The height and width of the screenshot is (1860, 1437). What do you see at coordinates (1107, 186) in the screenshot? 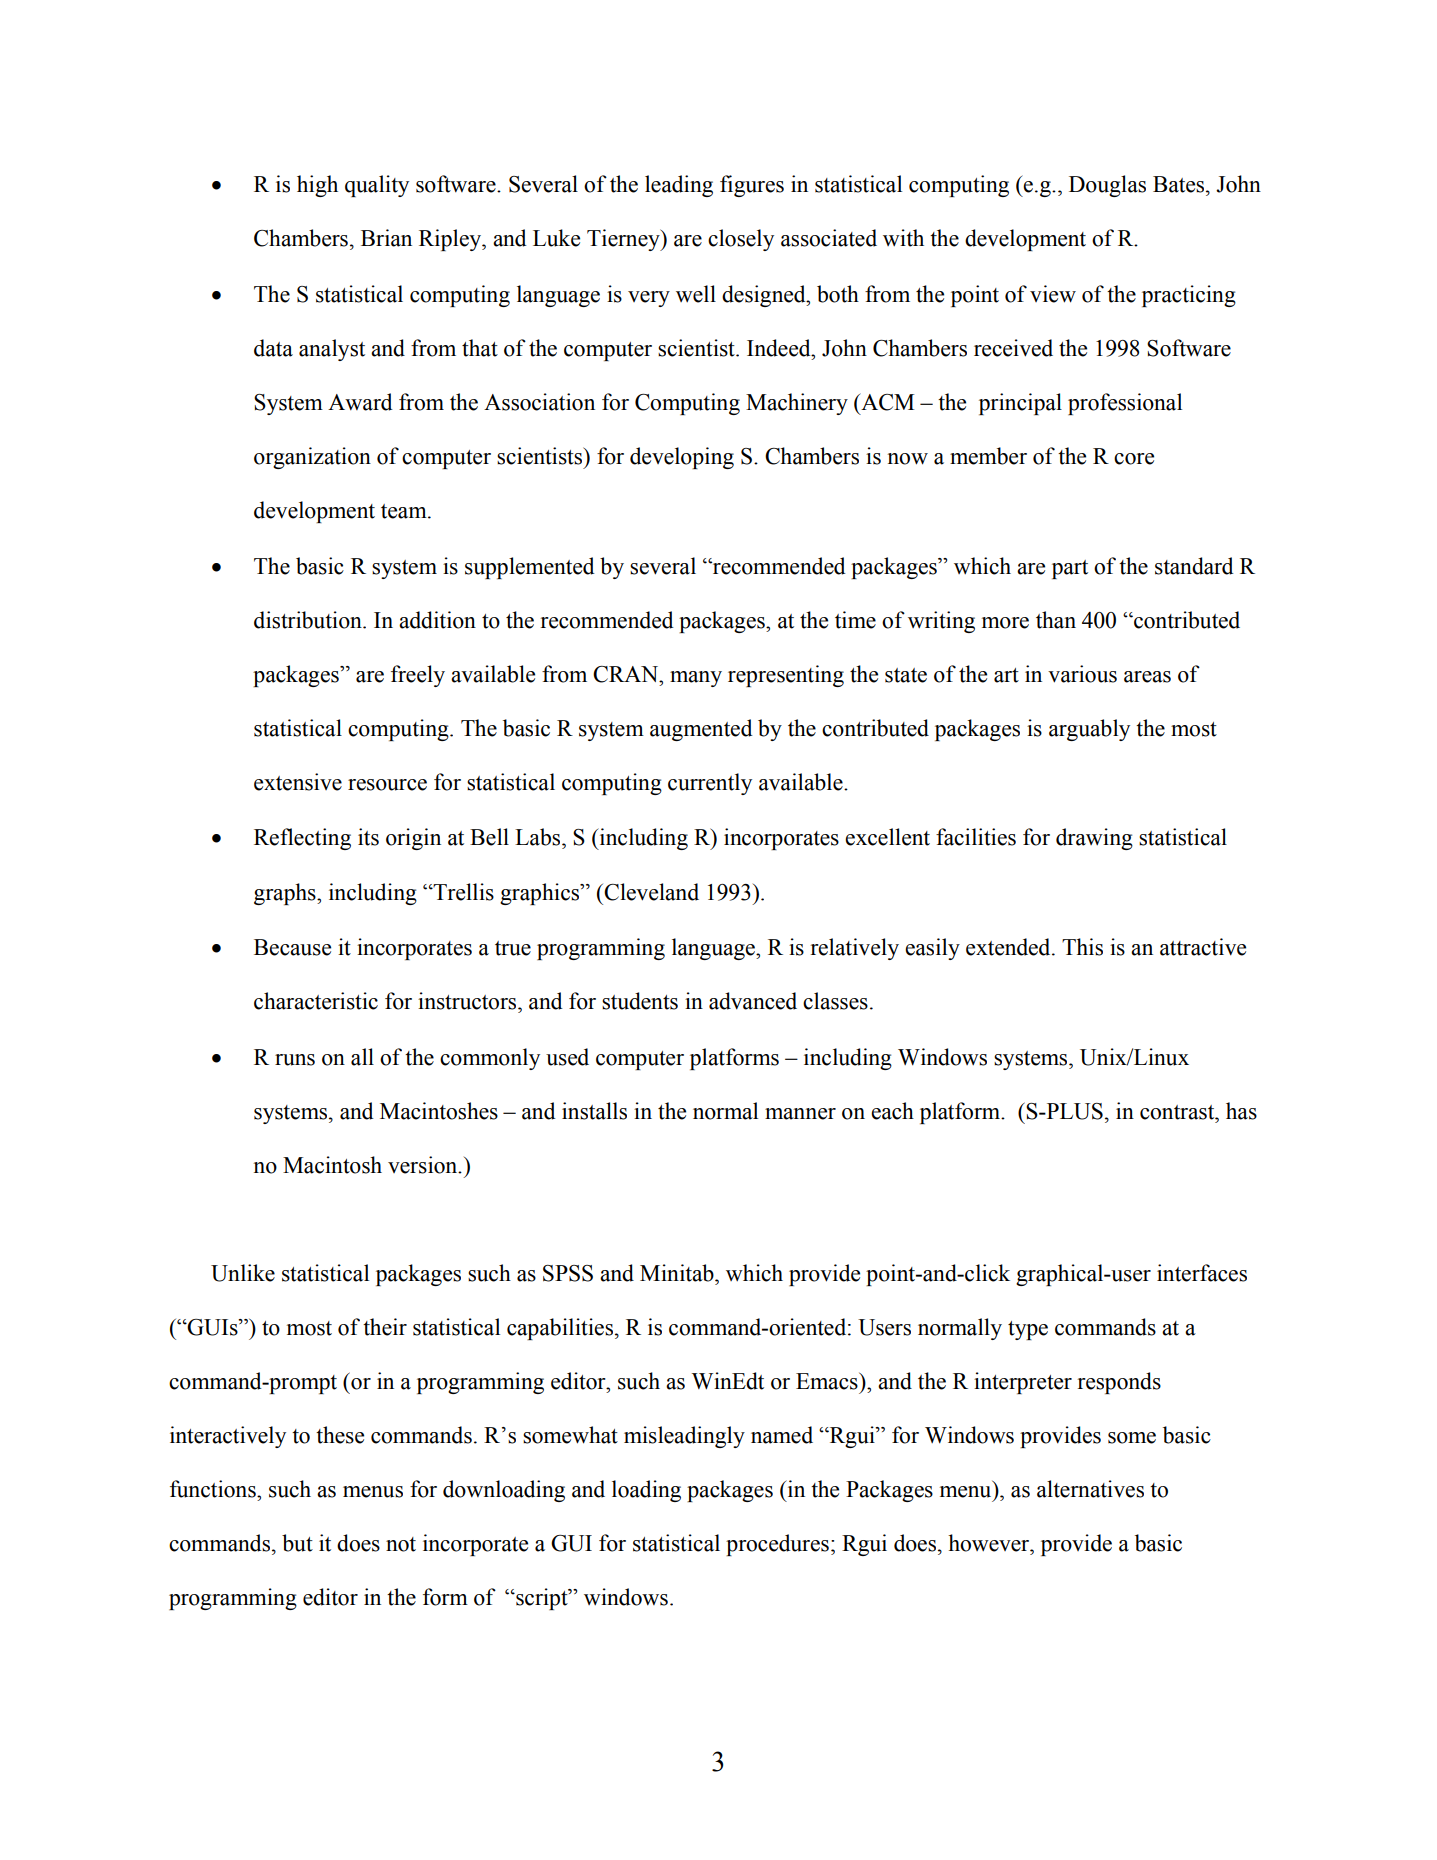
I see `Douglas` at bounding box center [1107, 186].
